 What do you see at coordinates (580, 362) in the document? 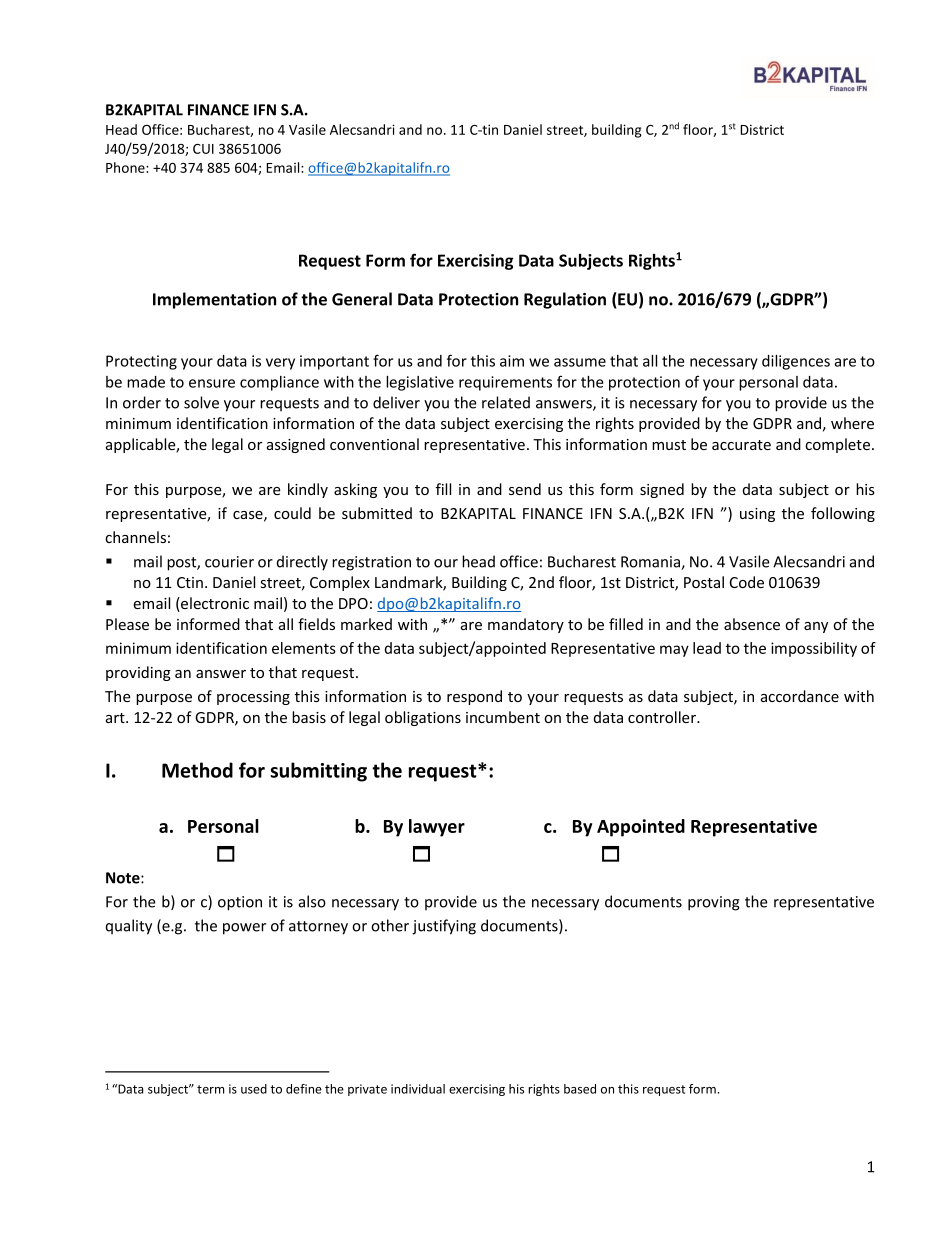
I see `assume` at bounding box center [580, 362].
